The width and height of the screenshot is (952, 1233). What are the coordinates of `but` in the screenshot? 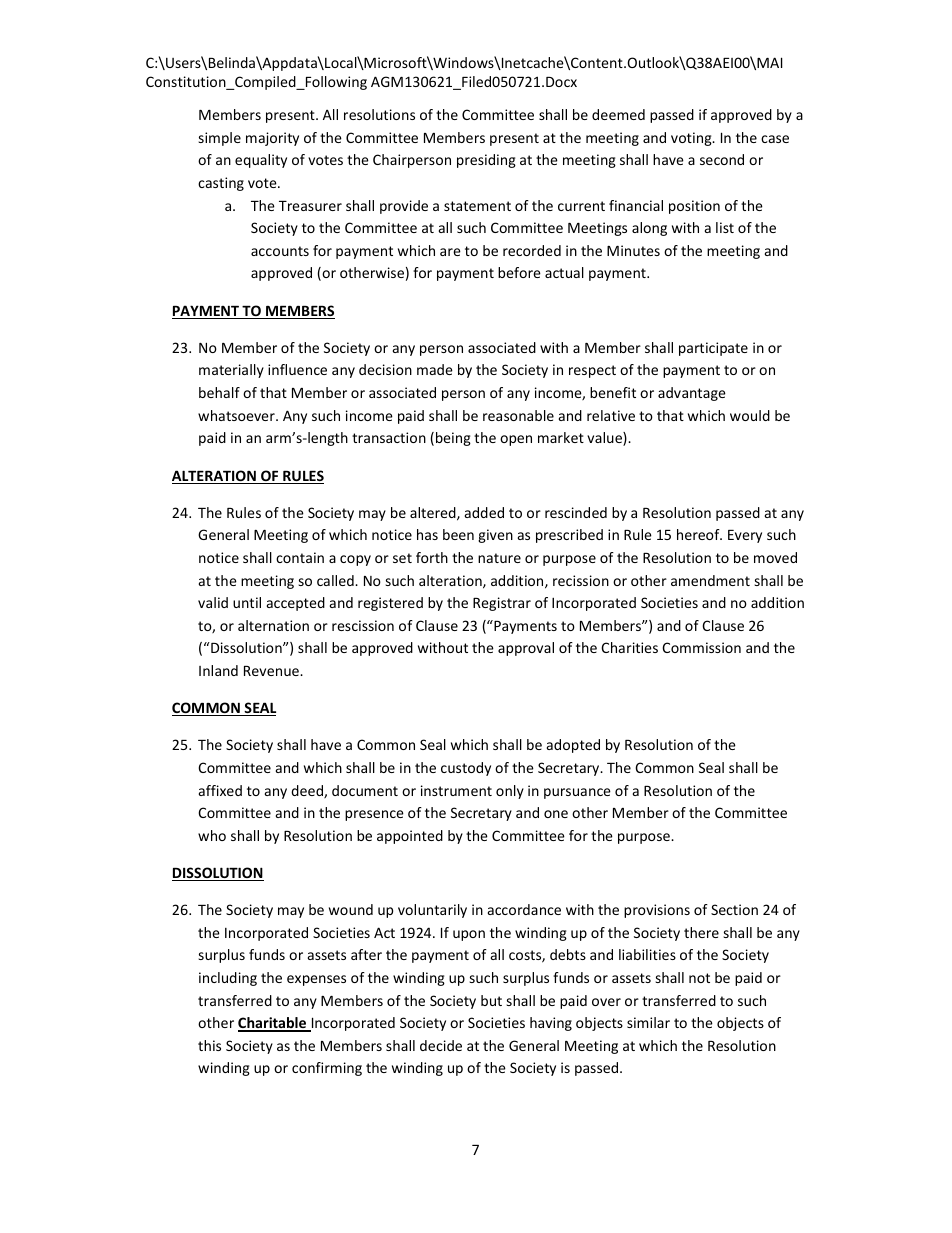 It's located at (491, 1000).
